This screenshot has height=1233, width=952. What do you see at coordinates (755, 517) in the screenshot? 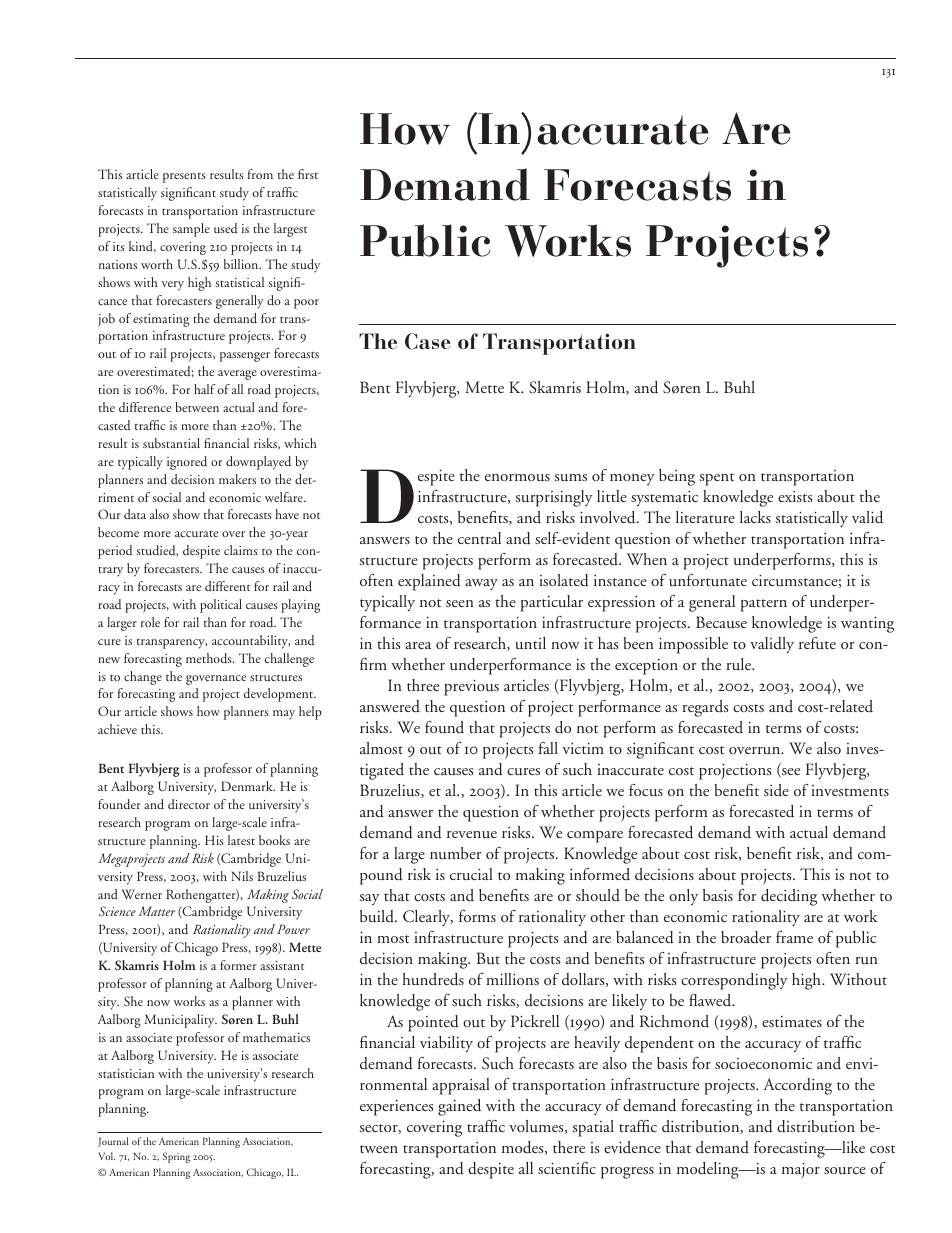
I see `lacks` at bounding box center [755, 517].
